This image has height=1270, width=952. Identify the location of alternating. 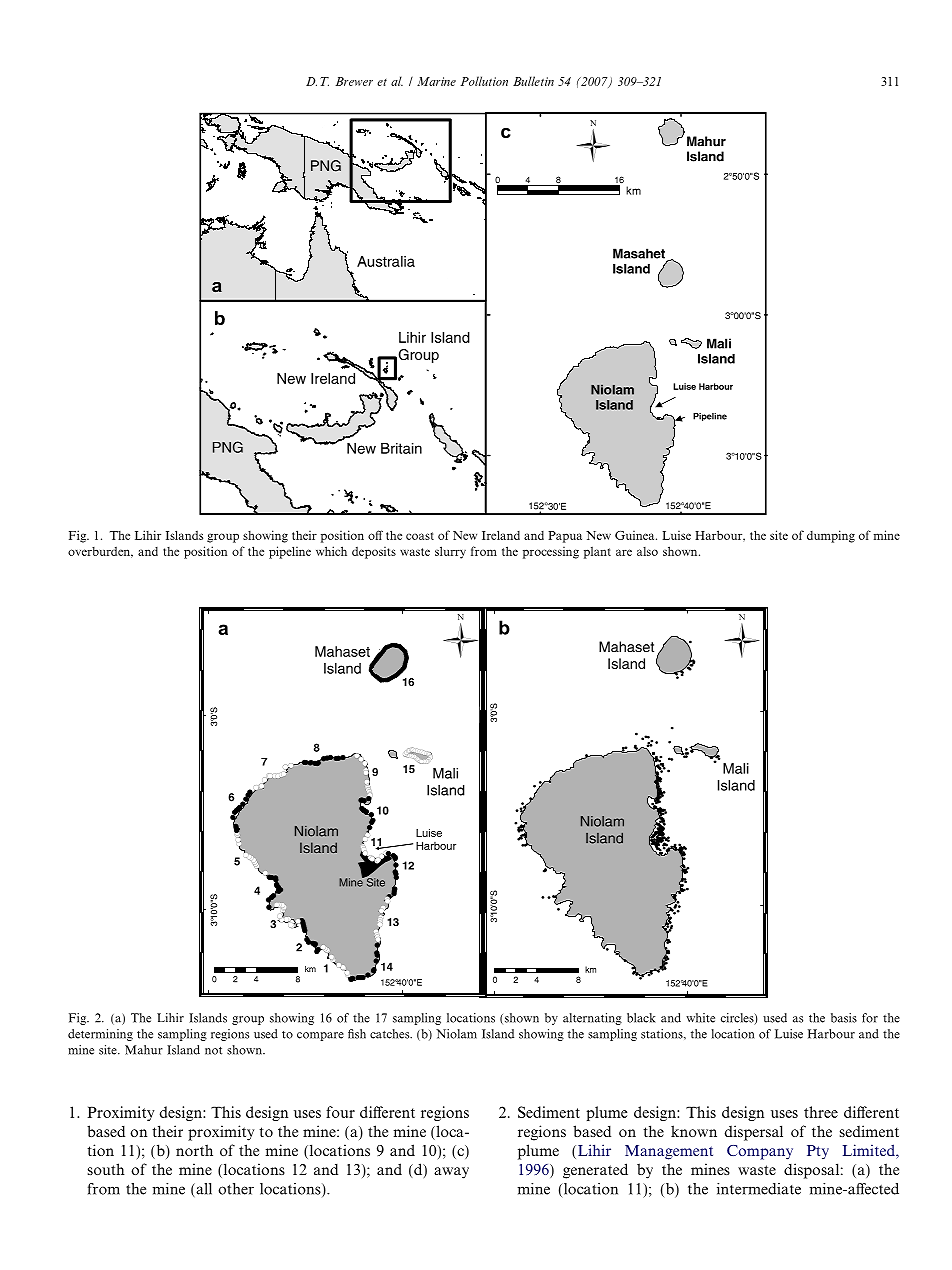
(592, 1019).
